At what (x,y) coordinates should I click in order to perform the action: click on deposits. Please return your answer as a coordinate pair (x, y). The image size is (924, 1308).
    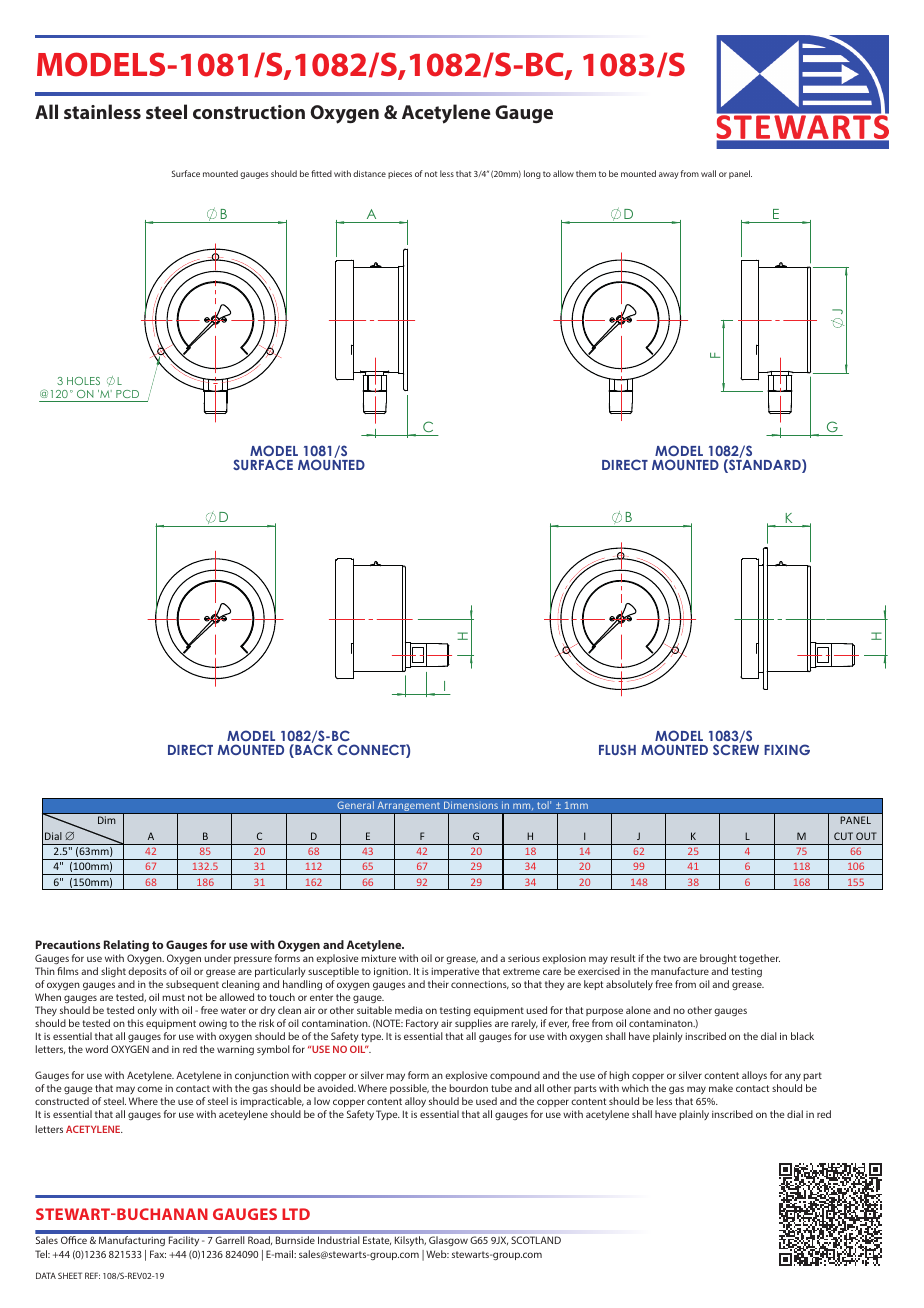
    Looking at the image, I should click on (147, 972).
